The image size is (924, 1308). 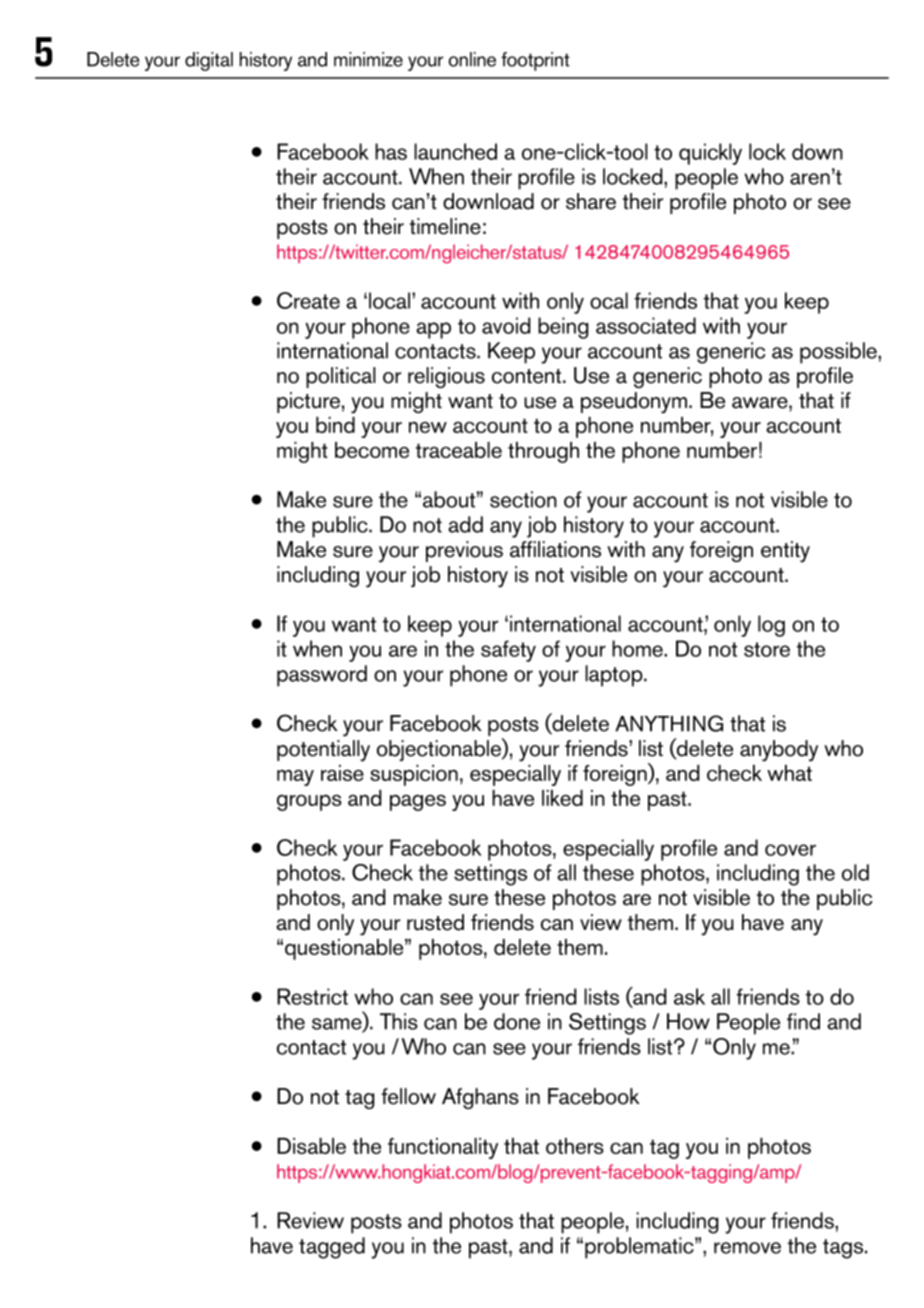 I want to click on store, so click(x=767, y=649).
